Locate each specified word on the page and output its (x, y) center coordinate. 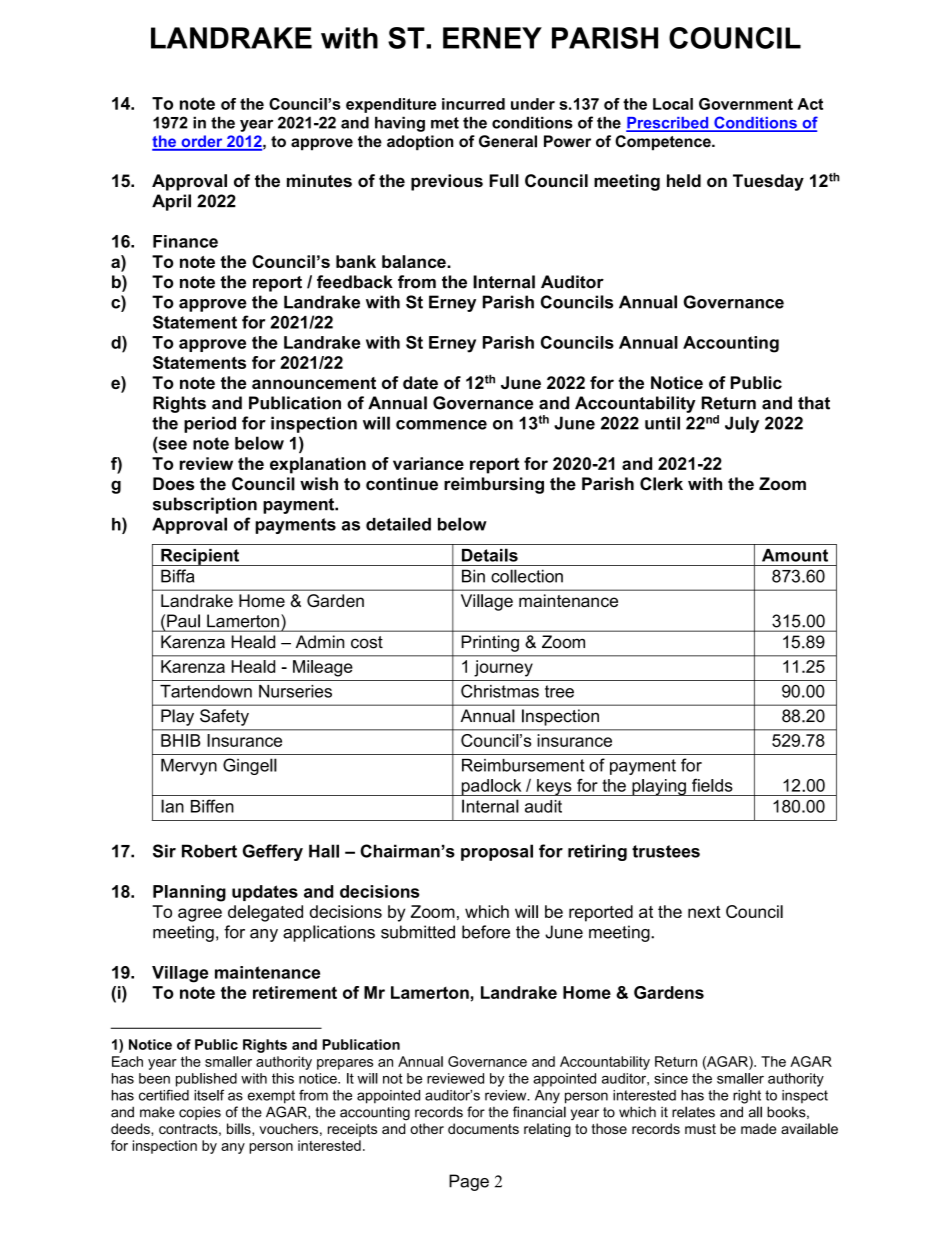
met (445, 123)
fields (712, 785)
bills (240, 1129)
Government (746, 104)
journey (503, 668)
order (202, 142)
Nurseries (295, 691)
